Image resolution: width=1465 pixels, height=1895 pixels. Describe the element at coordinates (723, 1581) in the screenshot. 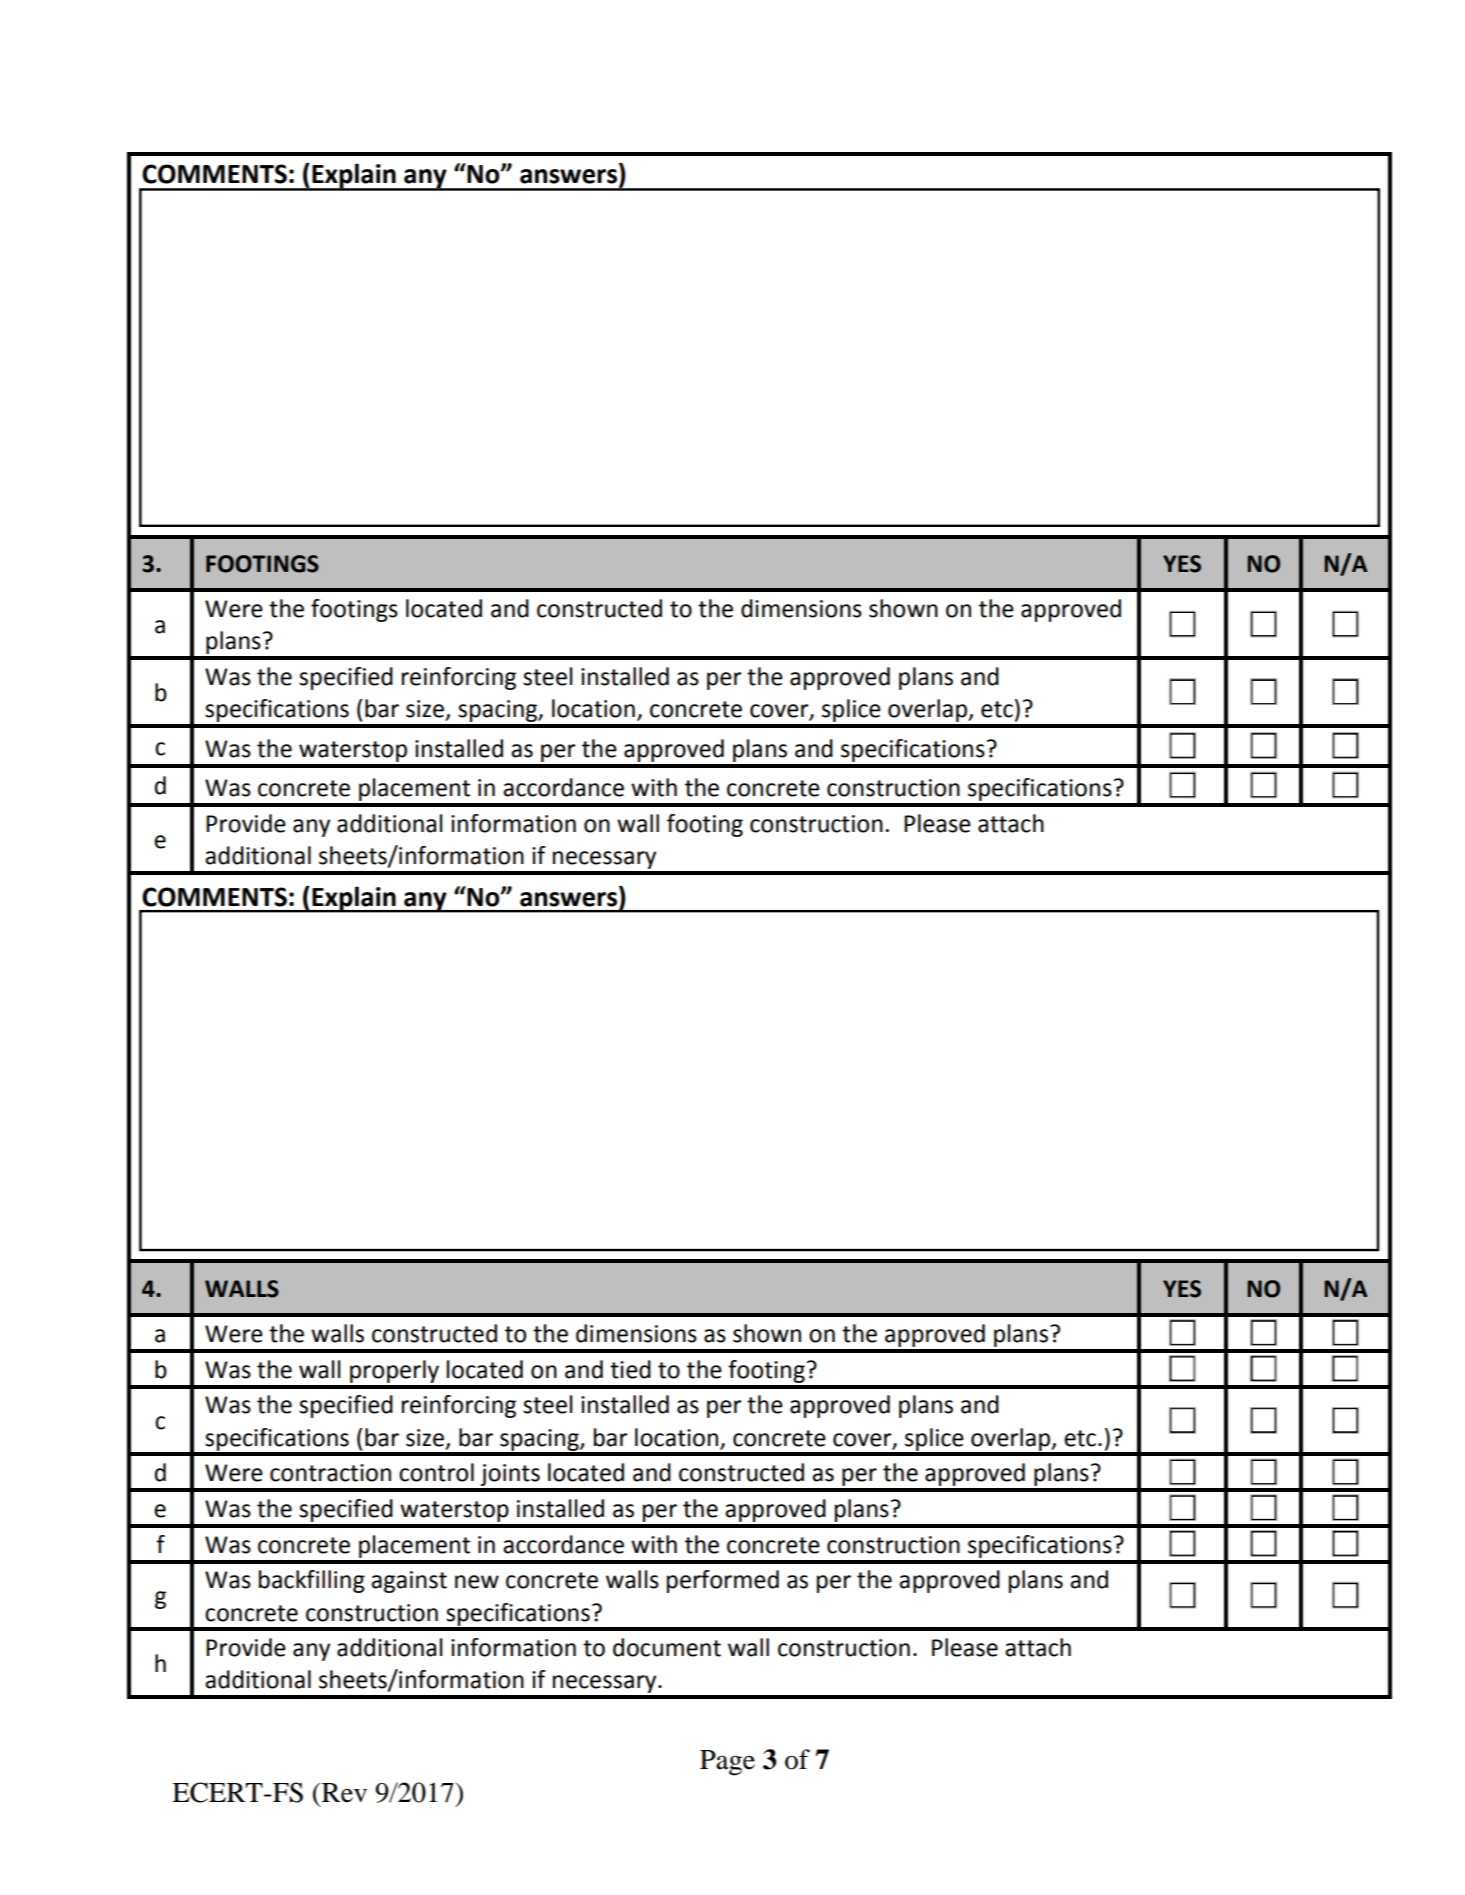

I see `performed` at that location.
